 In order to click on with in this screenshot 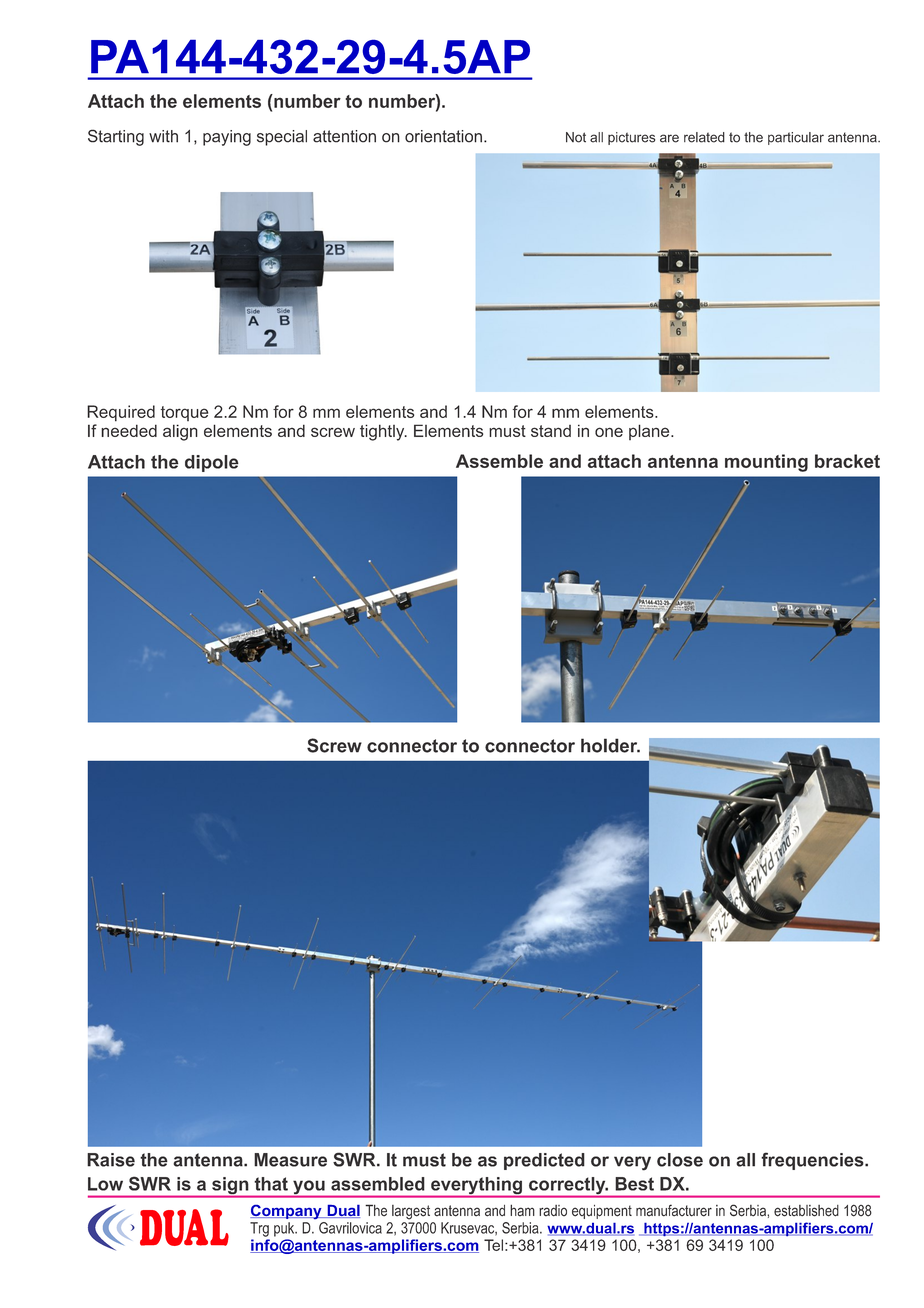, I will do `click(163, 136)`.
